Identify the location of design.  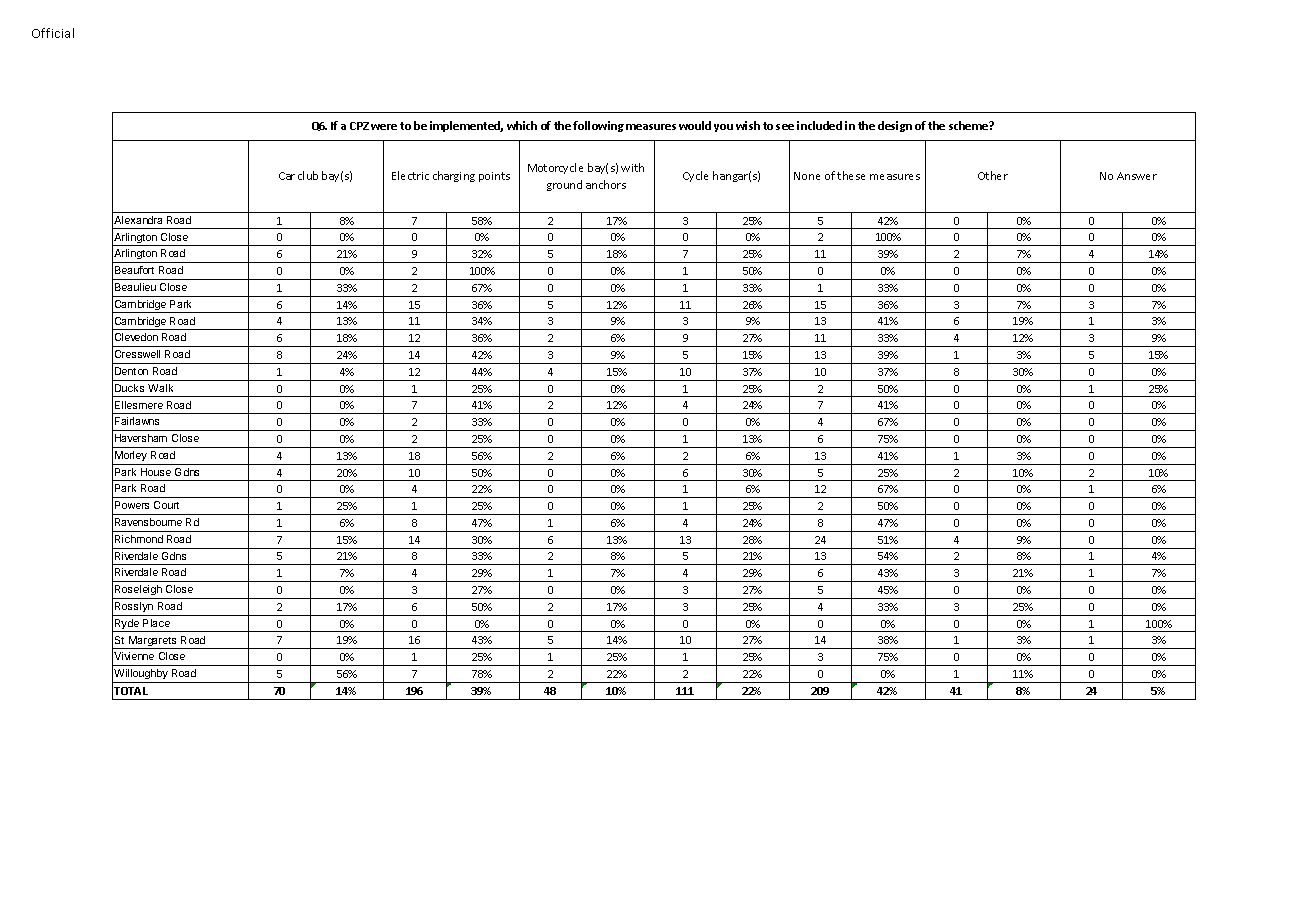
(895, 126).
